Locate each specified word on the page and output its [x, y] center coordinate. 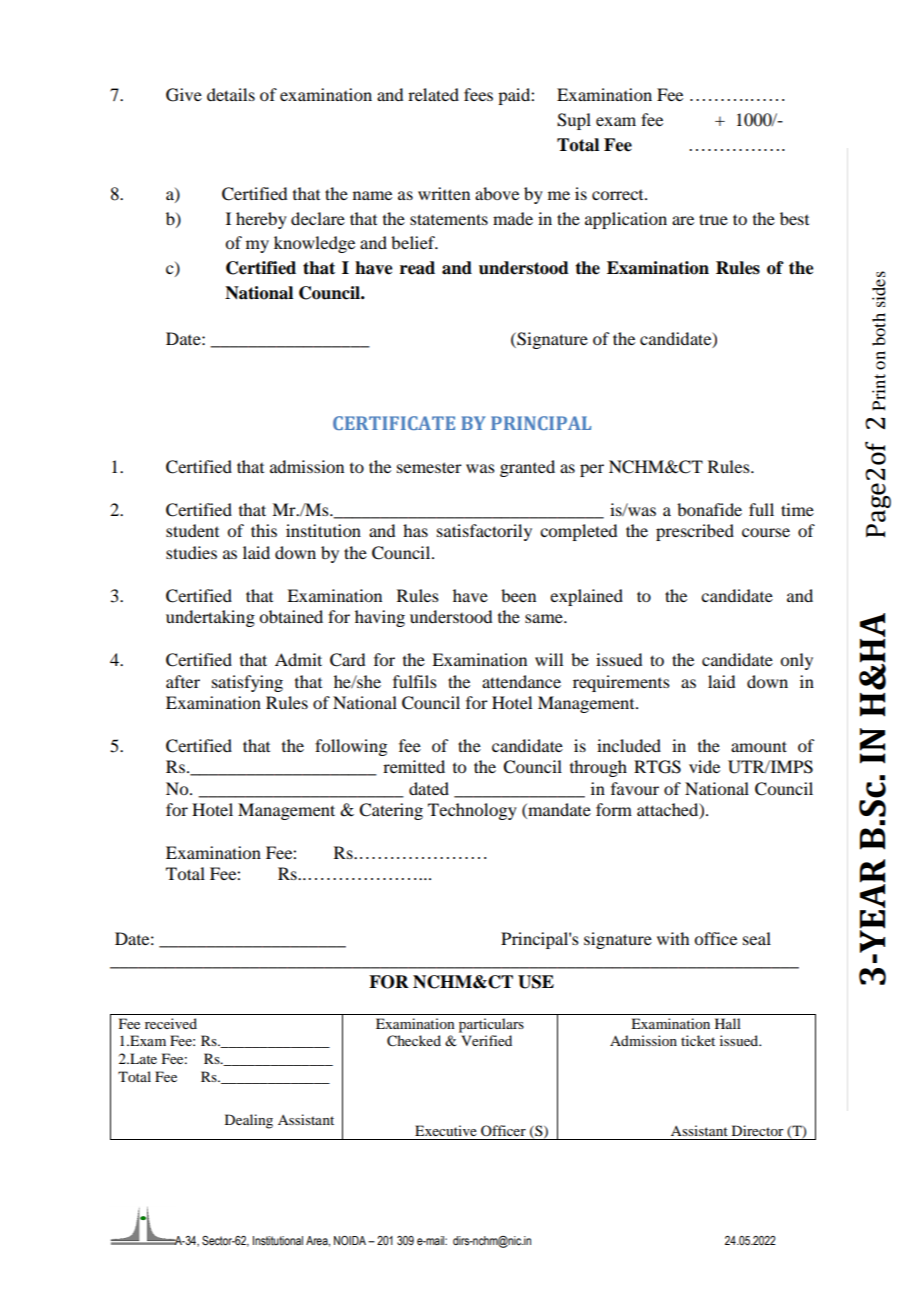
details [231, 94]
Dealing [249, 1121]
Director [758, 1130]
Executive [446, 1130]
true [713, 219]
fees [478, 94]
